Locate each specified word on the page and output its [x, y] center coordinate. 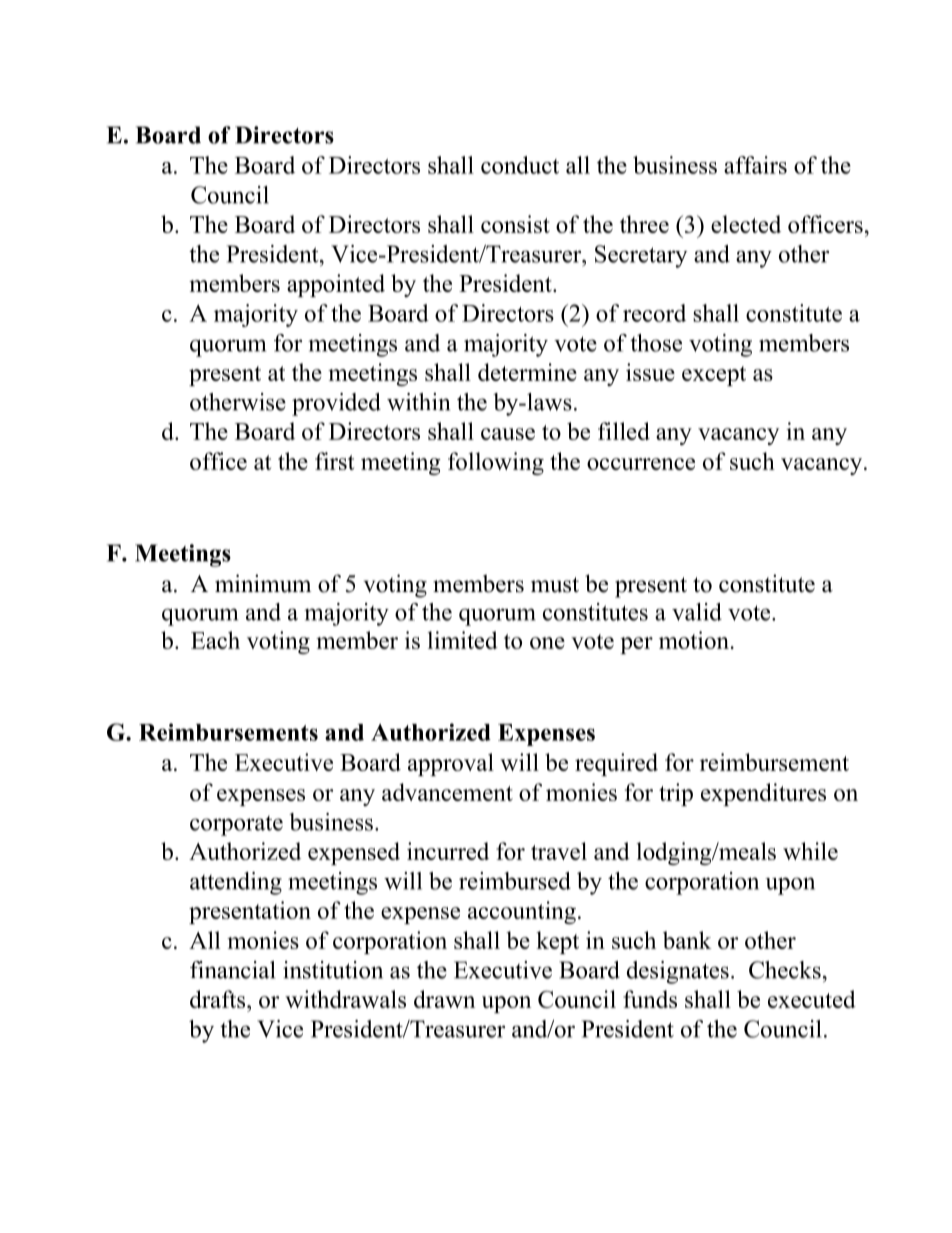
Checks [785, 970]
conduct [520, 165]
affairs [755, 165]
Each [215, 640]
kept [557, 942]
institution [333, 970]
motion [694, 640]
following [496, 463]
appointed [336, 285]
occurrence [641, 464]
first [334, 461]
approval [451, 764]
